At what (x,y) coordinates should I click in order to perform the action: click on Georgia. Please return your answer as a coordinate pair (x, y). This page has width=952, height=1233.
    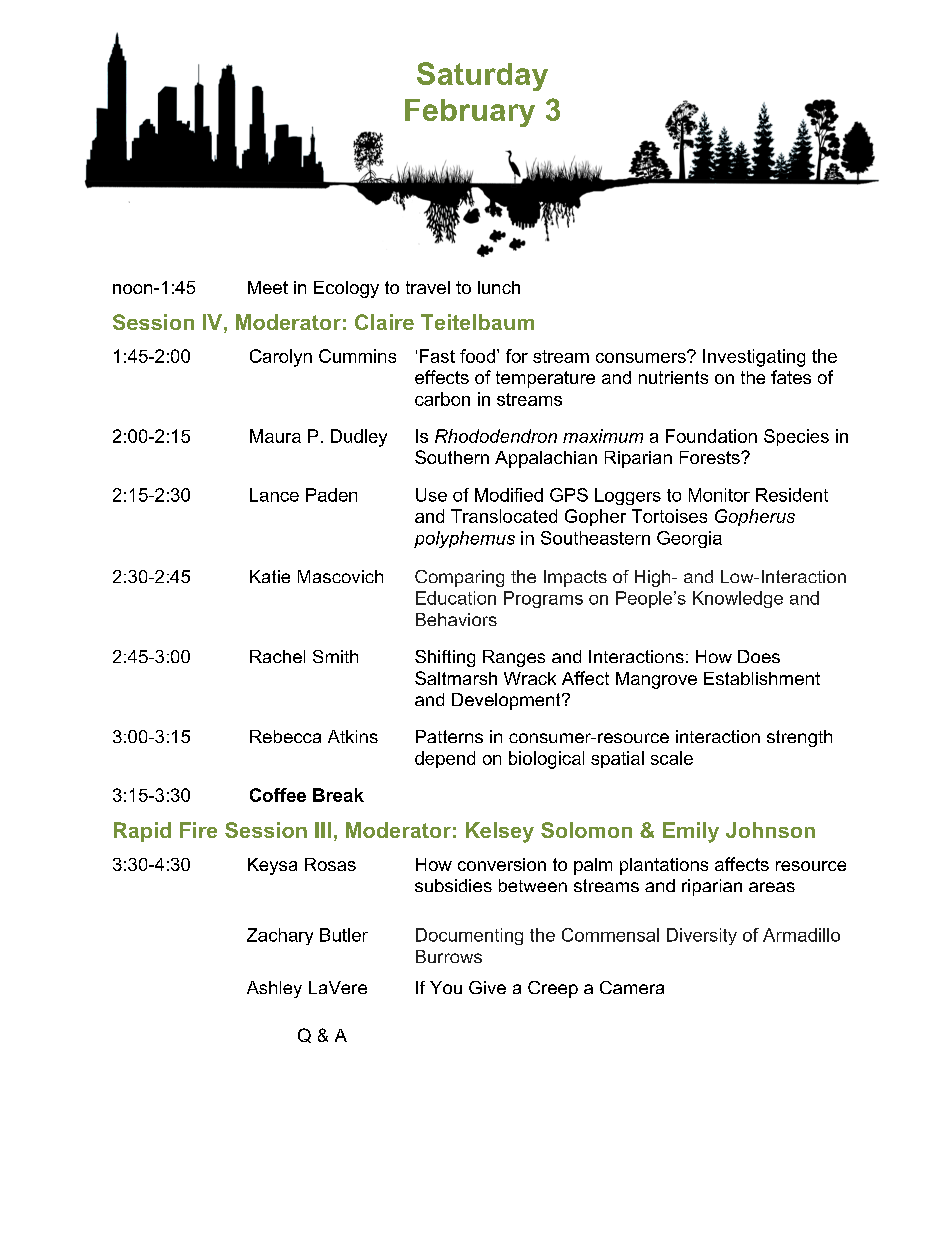
    Looking at the image, I should click on (689, 539).
